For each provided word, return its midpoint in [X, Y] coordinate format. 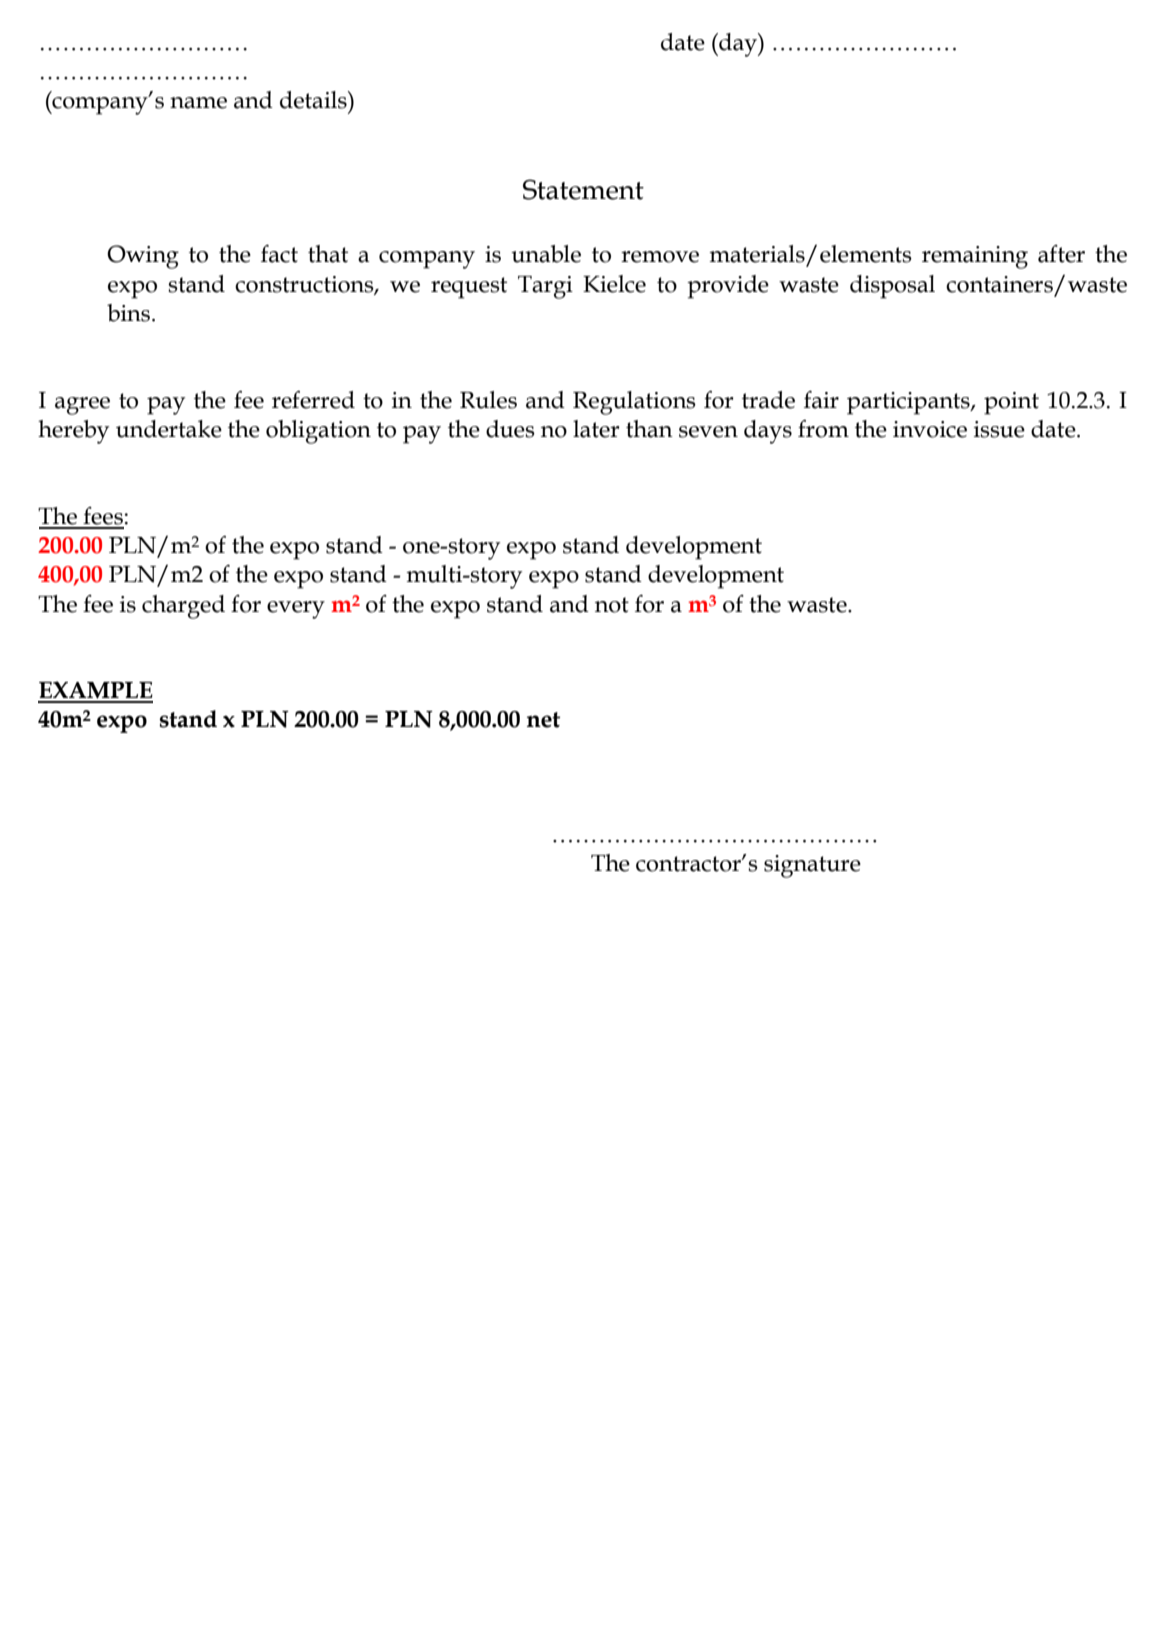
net [543, 720]
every [296, 610]
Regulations [634, 403]
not [612, 605]
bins [130, 313]
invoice [930, 429]
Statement [583, 189]
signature [812, 866]
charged [183, 607]
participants [909, 403]
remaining [975, 257]
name [198, 103]
